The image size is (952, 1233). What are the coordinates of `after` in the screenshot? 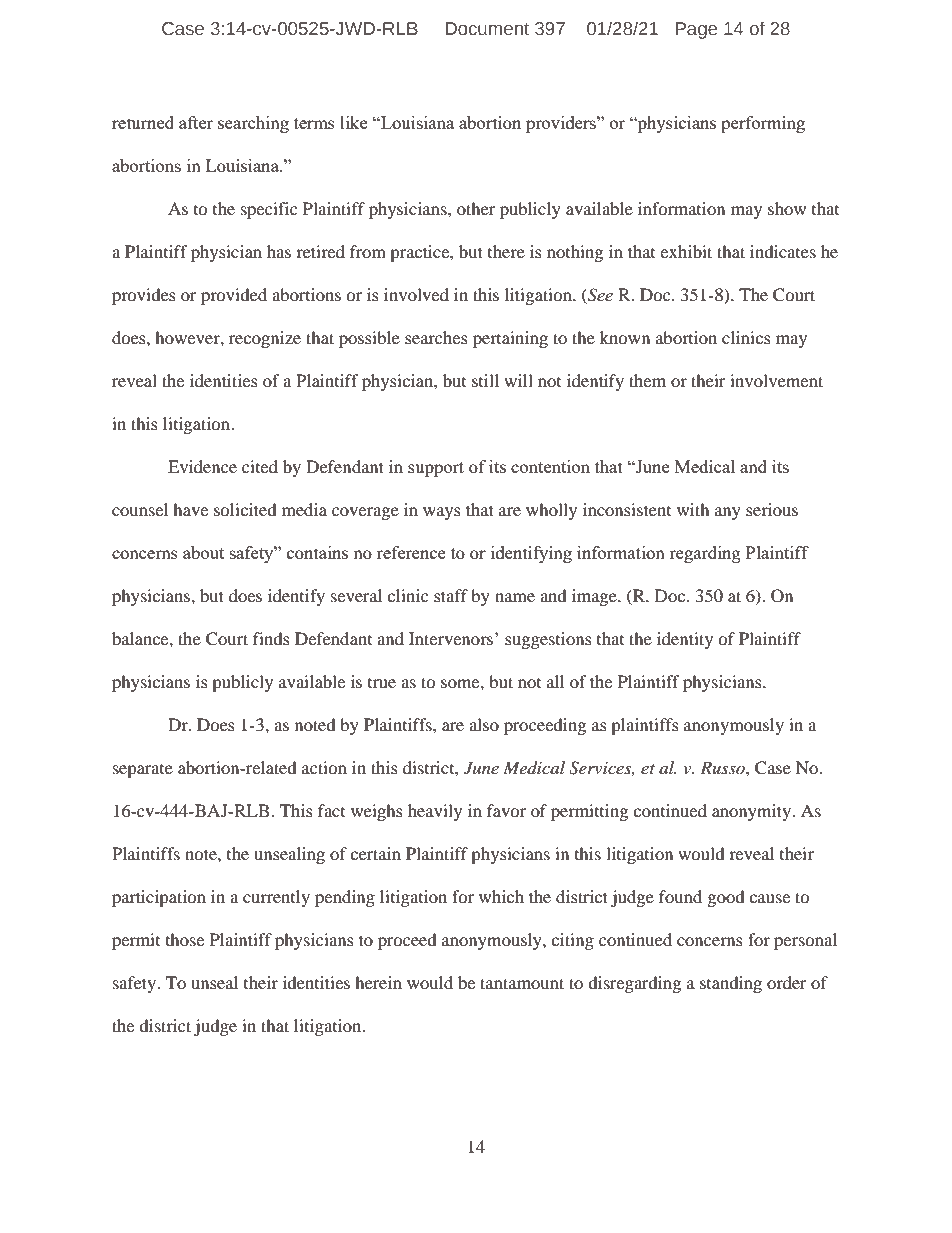 It's located at (196, 122).
